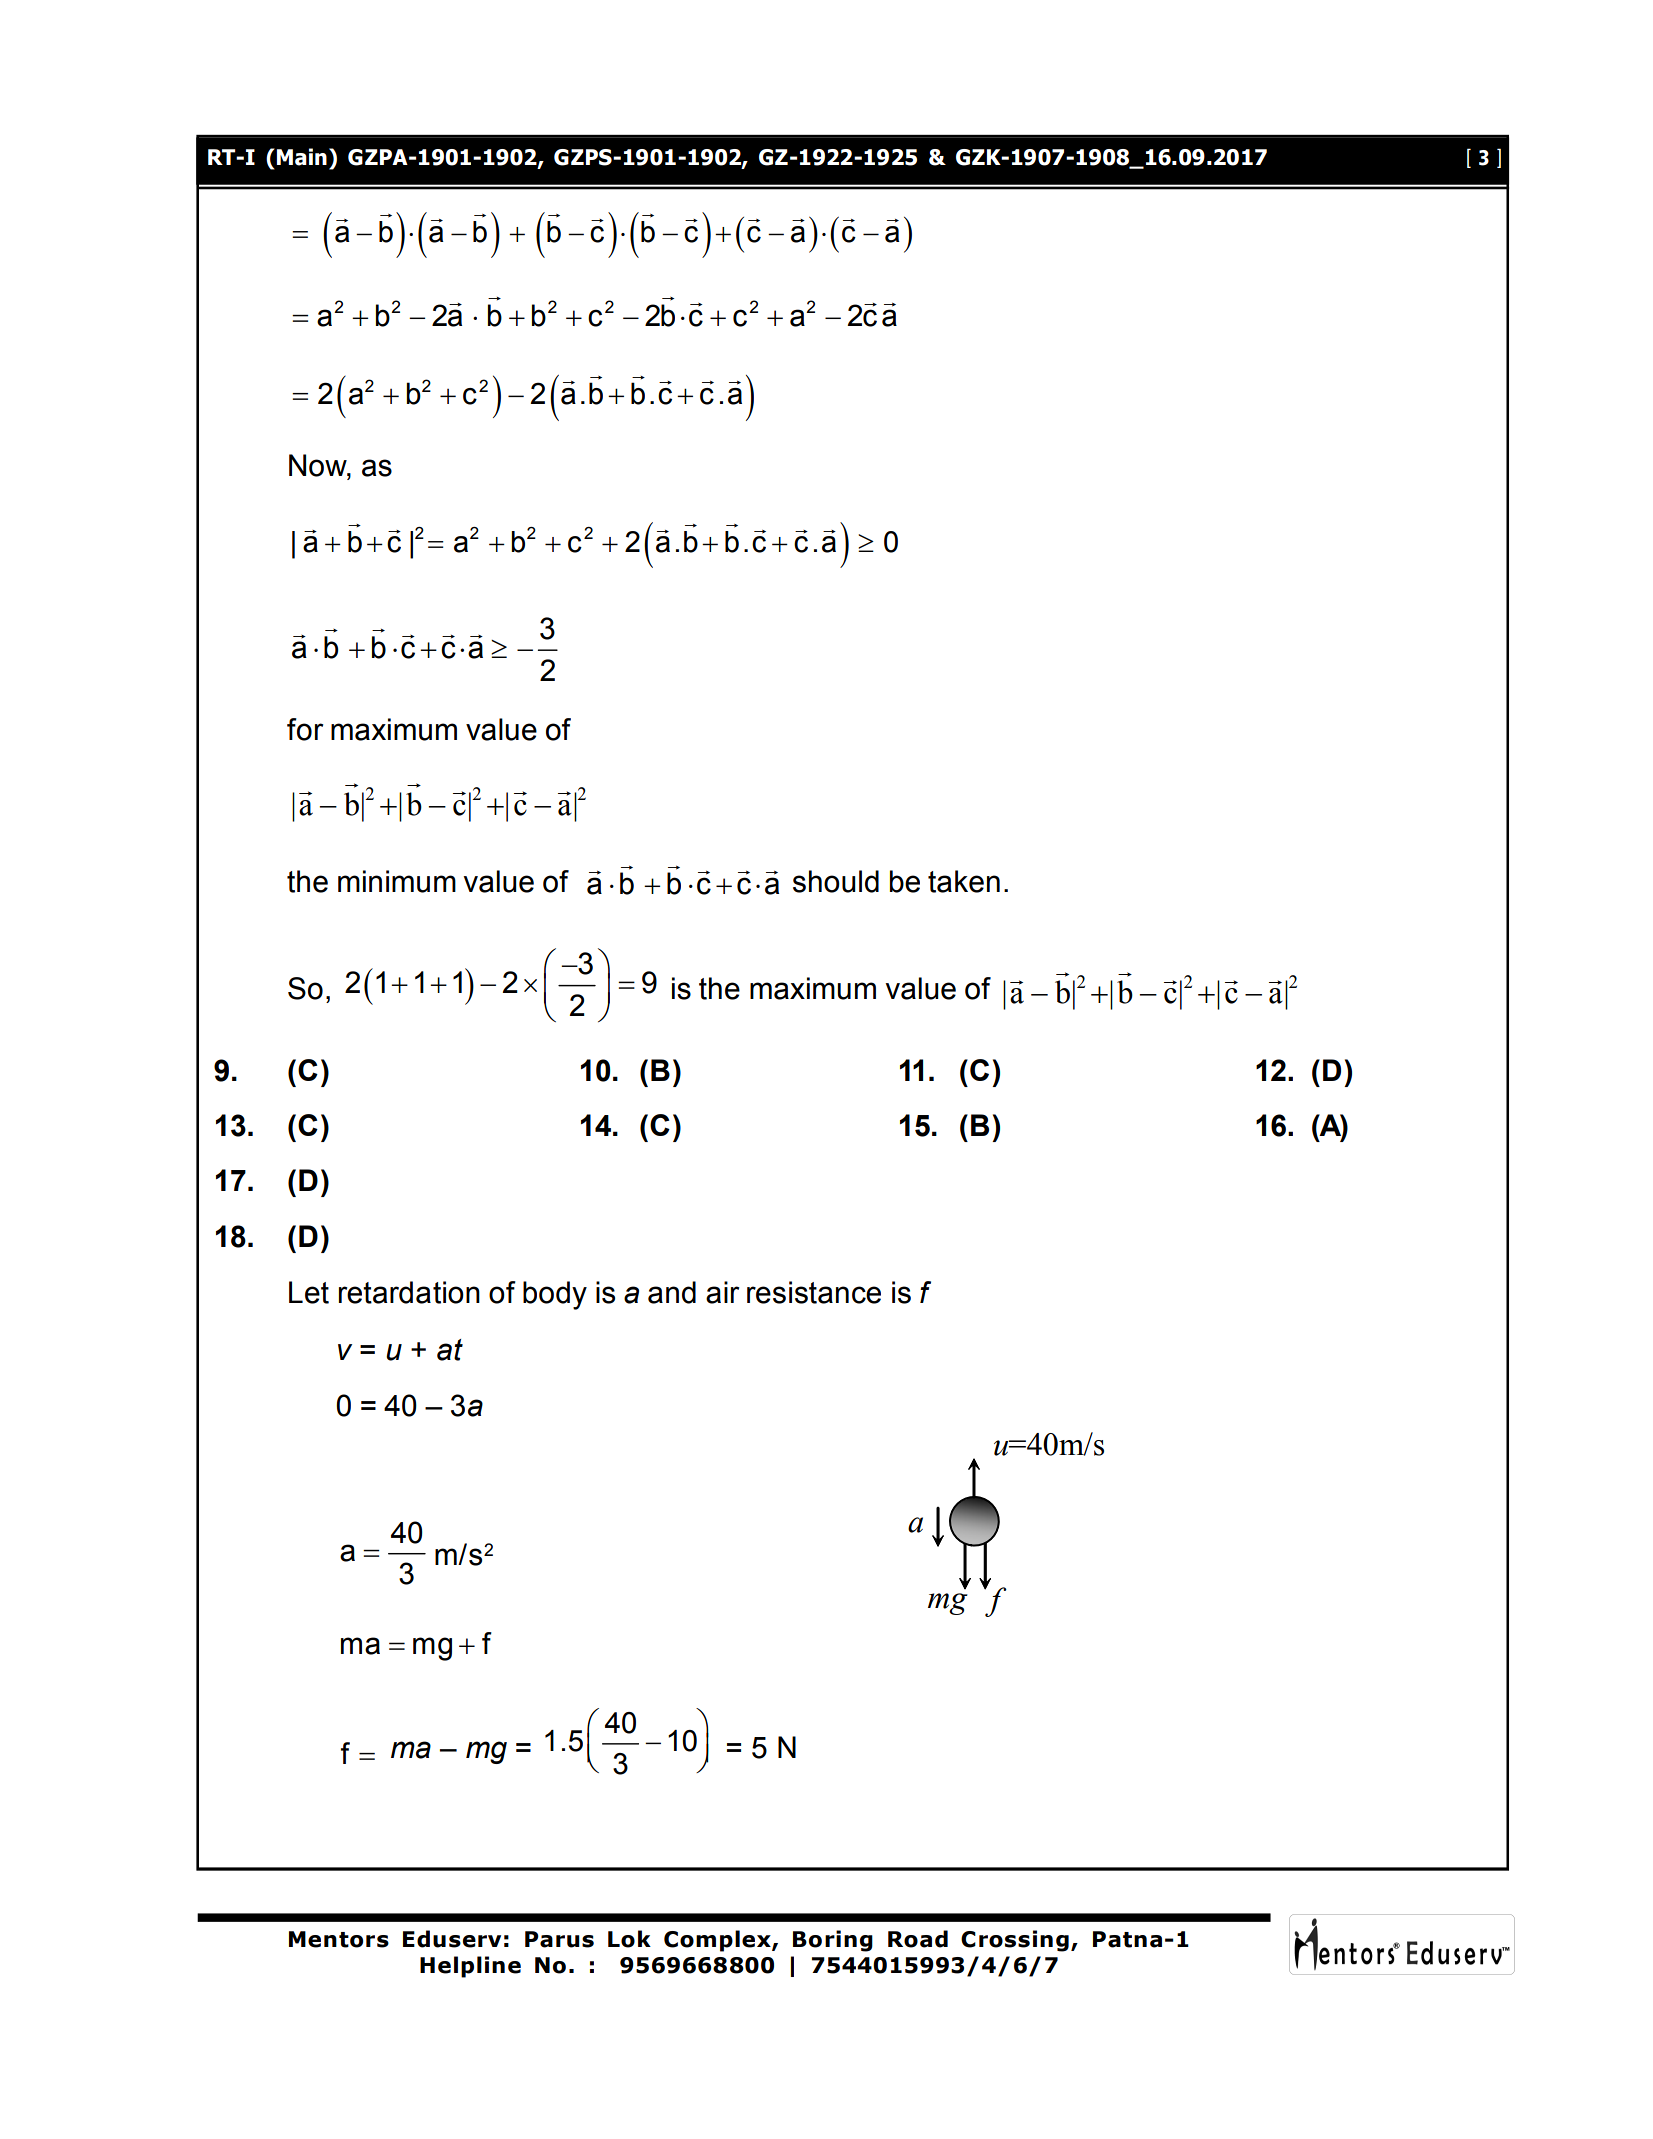 The width and height of the screenshot is (1653, 2139). What do you see at coordinates (629, 1939) in the screenshot?
I see `Lok` at bounding box center [629, 1939].
